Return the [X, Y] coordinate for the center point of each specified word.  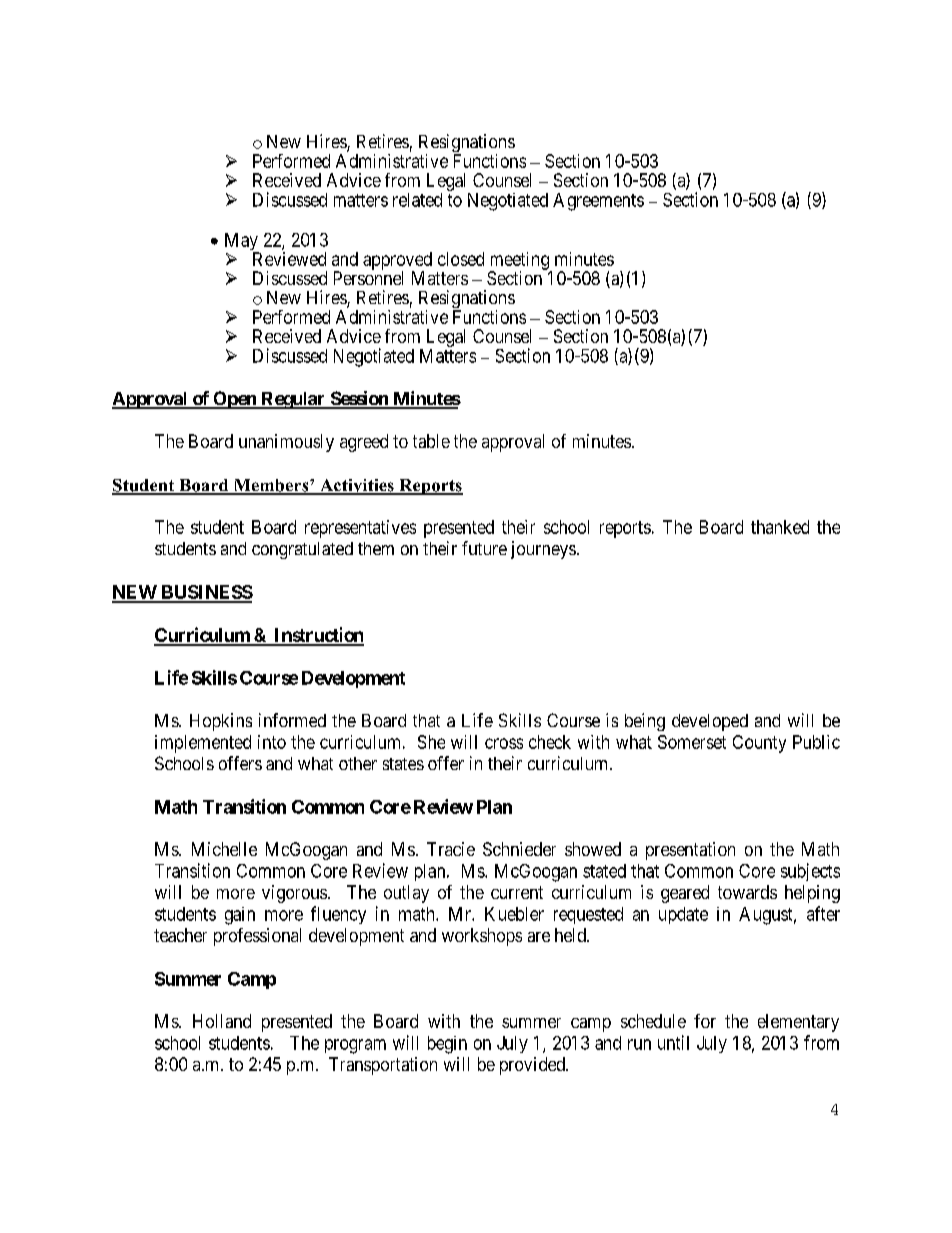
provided [533, 1066]
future [484, 548]
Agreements [598, 202]
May [242, 243]
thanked [780, 527]
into [272, 742]
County [759, 744]
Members [271, 486]
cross [504, 743]
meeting [520, 262]
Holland [222, 1021]
